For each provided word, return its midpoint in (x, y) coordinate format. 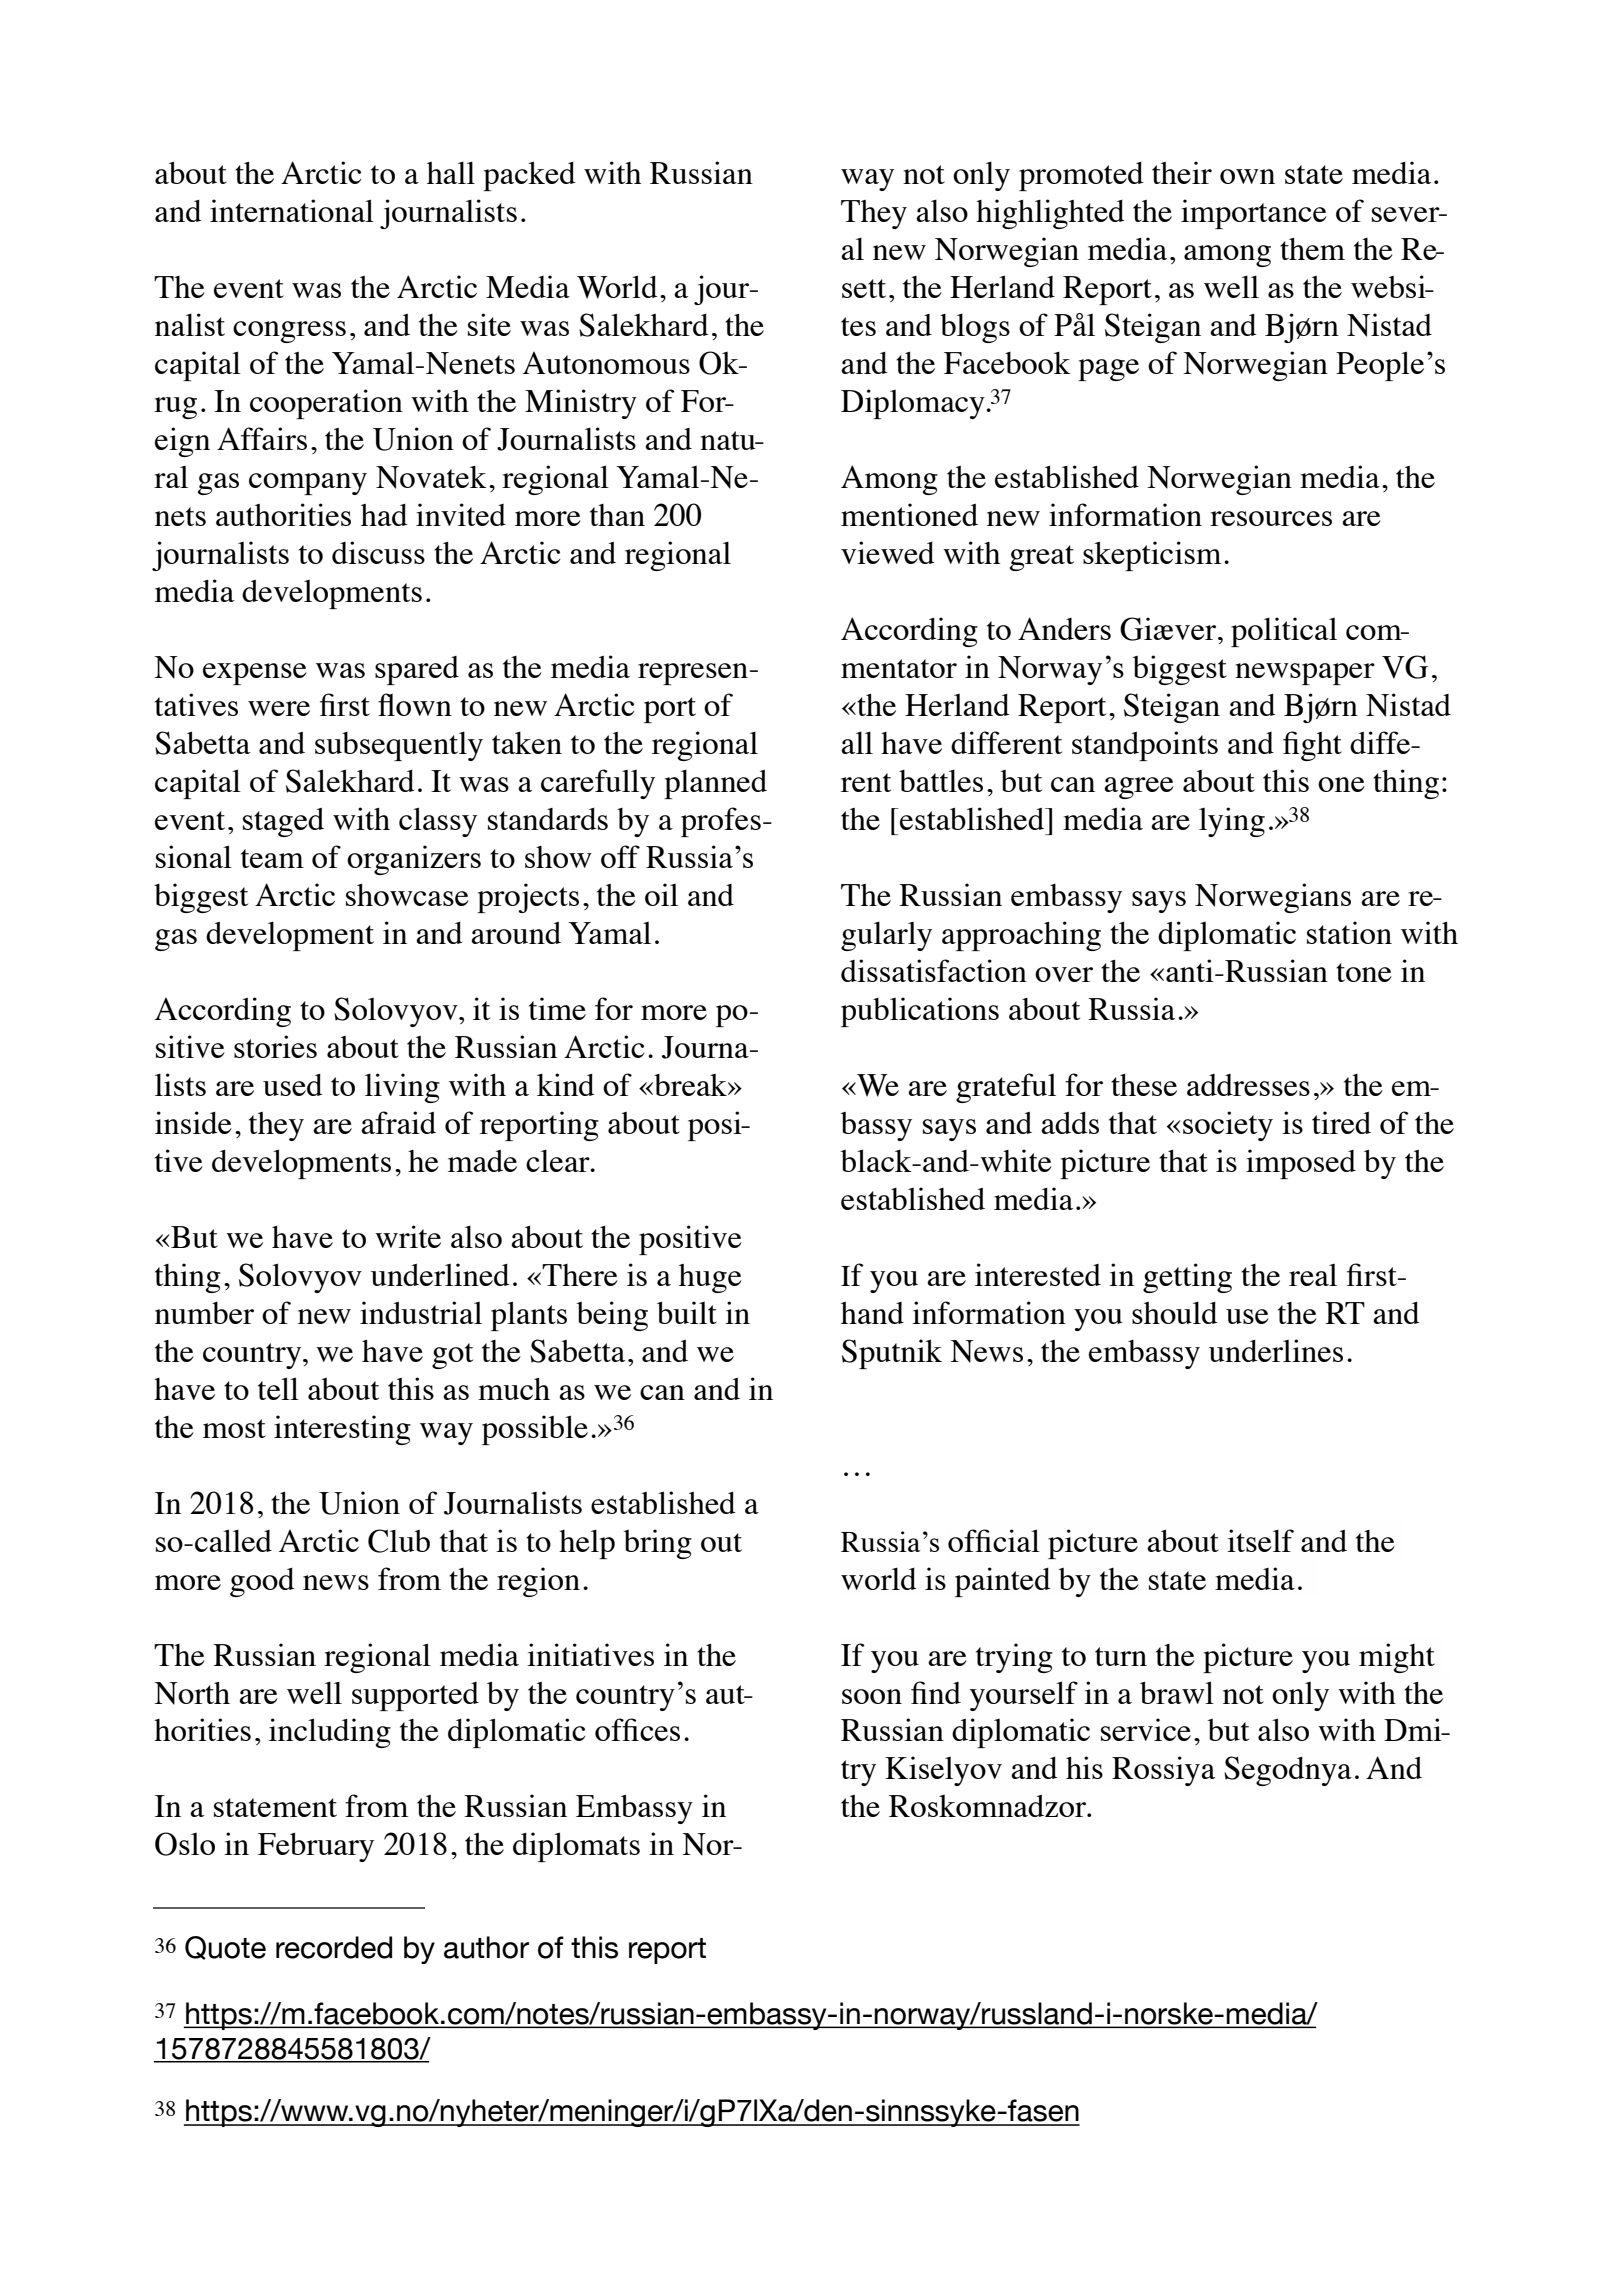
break (690, 1084)
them (1312, 249)
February (316, 1847)
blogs (975, 328)
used (293, 1085)
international (292, 210)
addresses (1248, 1085)
